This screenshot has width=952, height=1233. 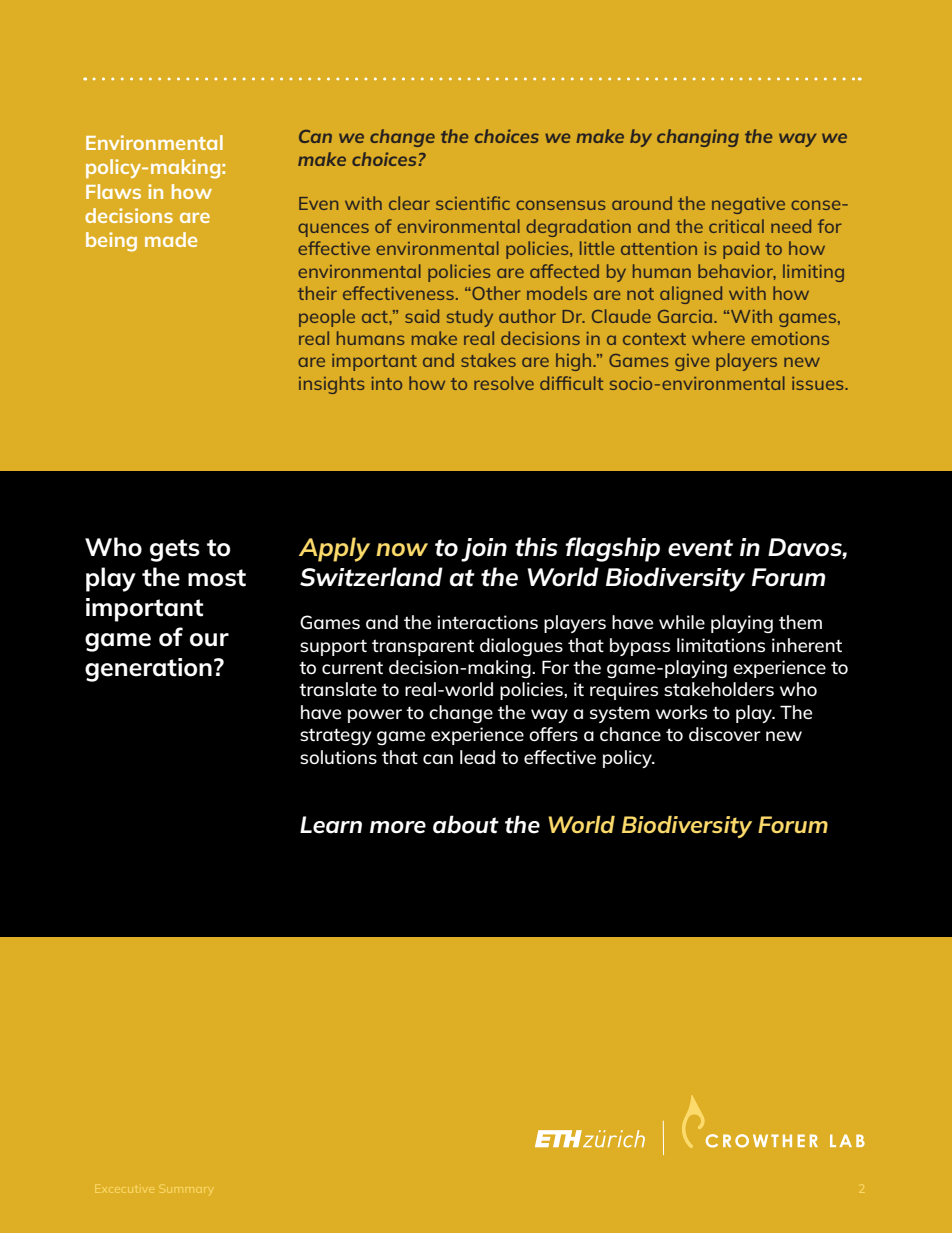 What do you see at coordinates (698, 138) in the screenshot?
I see `changing` at bounding box center [698, 138].
